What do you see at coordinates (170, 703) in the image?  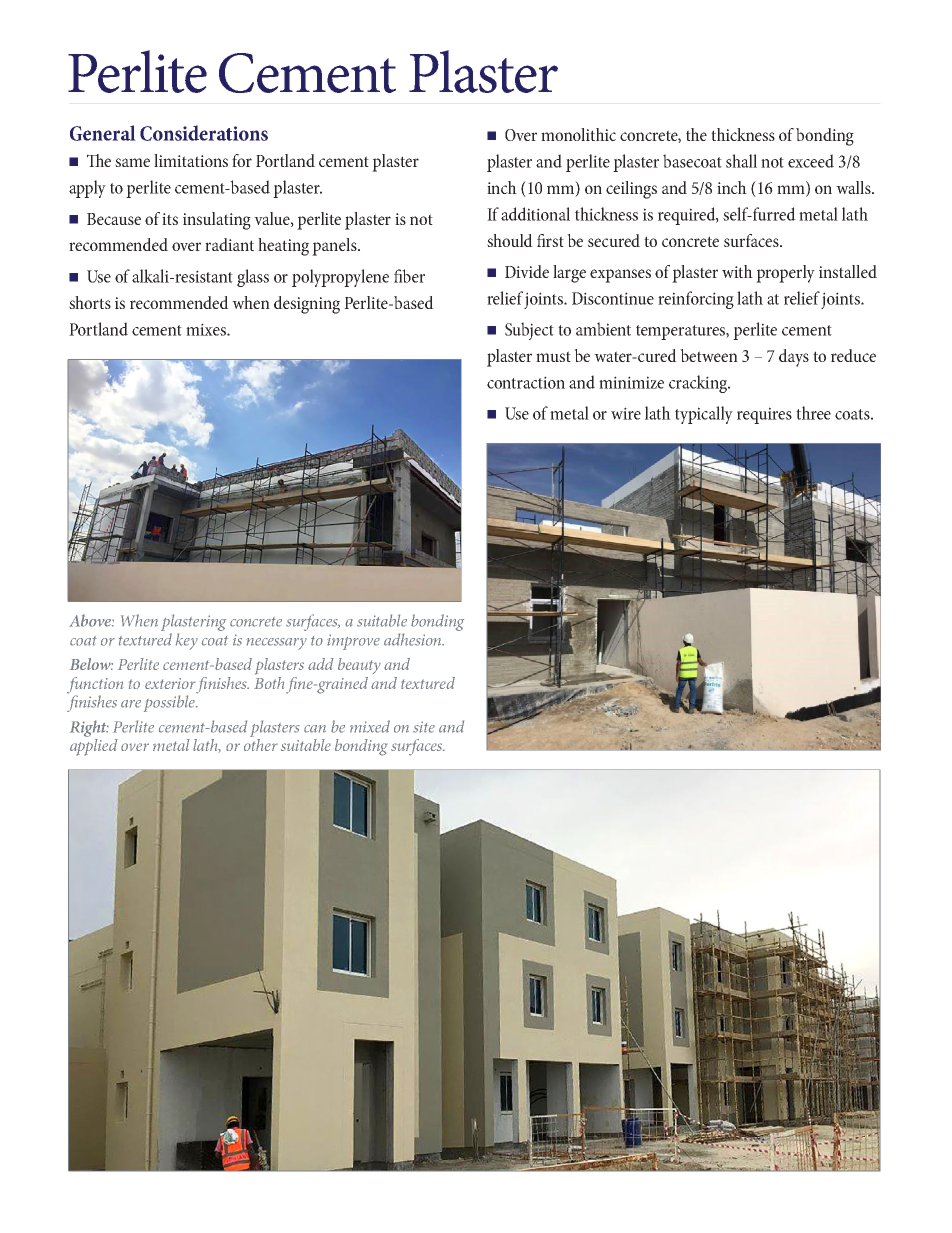 I see `possible` at bounding box center [170, 703].
